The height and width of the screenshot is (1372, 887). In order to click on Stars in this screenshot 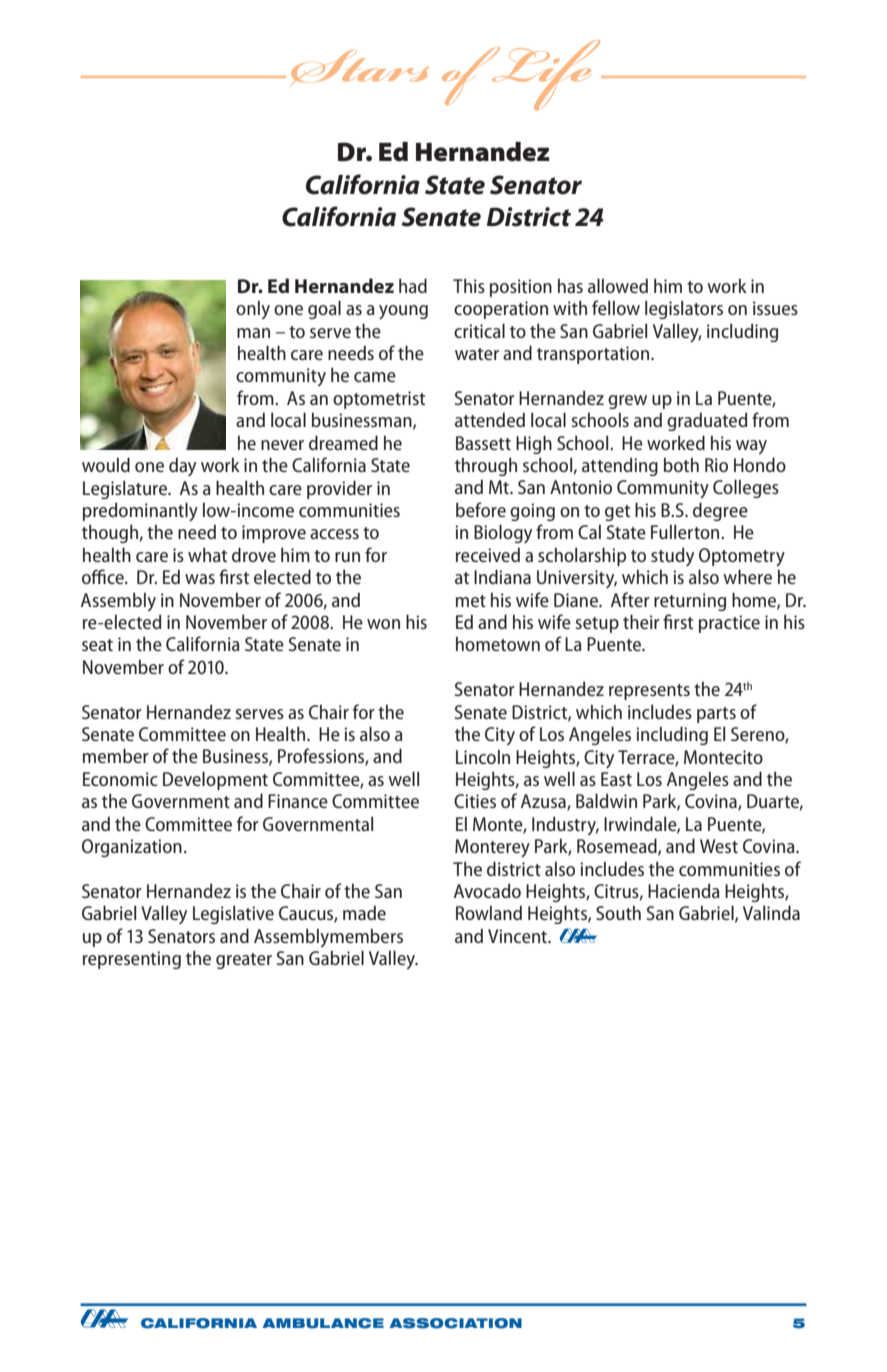, I will do `click(359, 68)`.
